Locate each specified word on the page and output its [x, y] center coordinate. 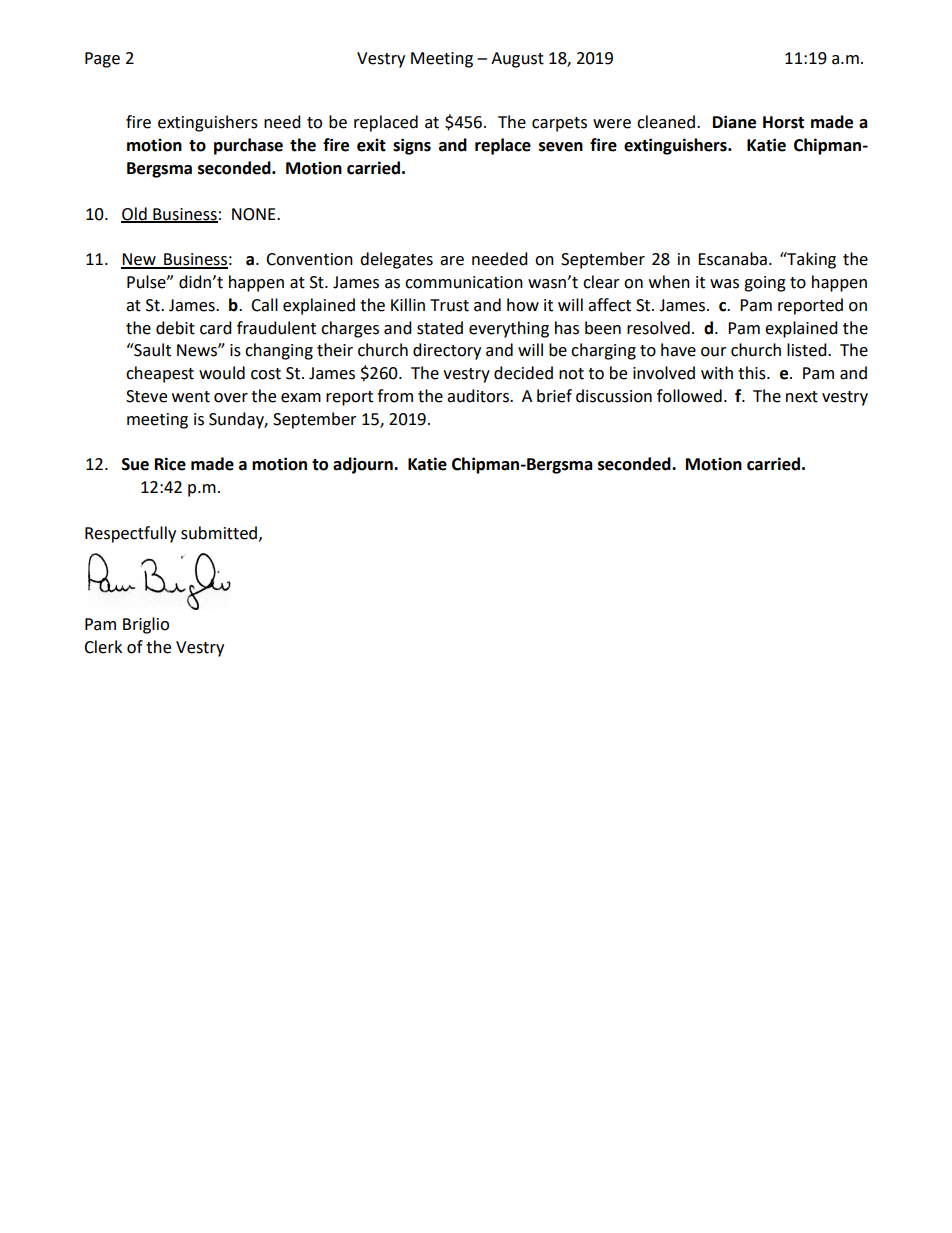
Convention [309, 259]
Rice [170, 464]
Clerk [103, 647]
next [802, 397]
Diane [734, 122]
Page [102, 60]
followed [689, 396]
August [517, 60]
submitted [220, 533]
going [765, 284]
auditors [479, 396]
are [452, 261]
